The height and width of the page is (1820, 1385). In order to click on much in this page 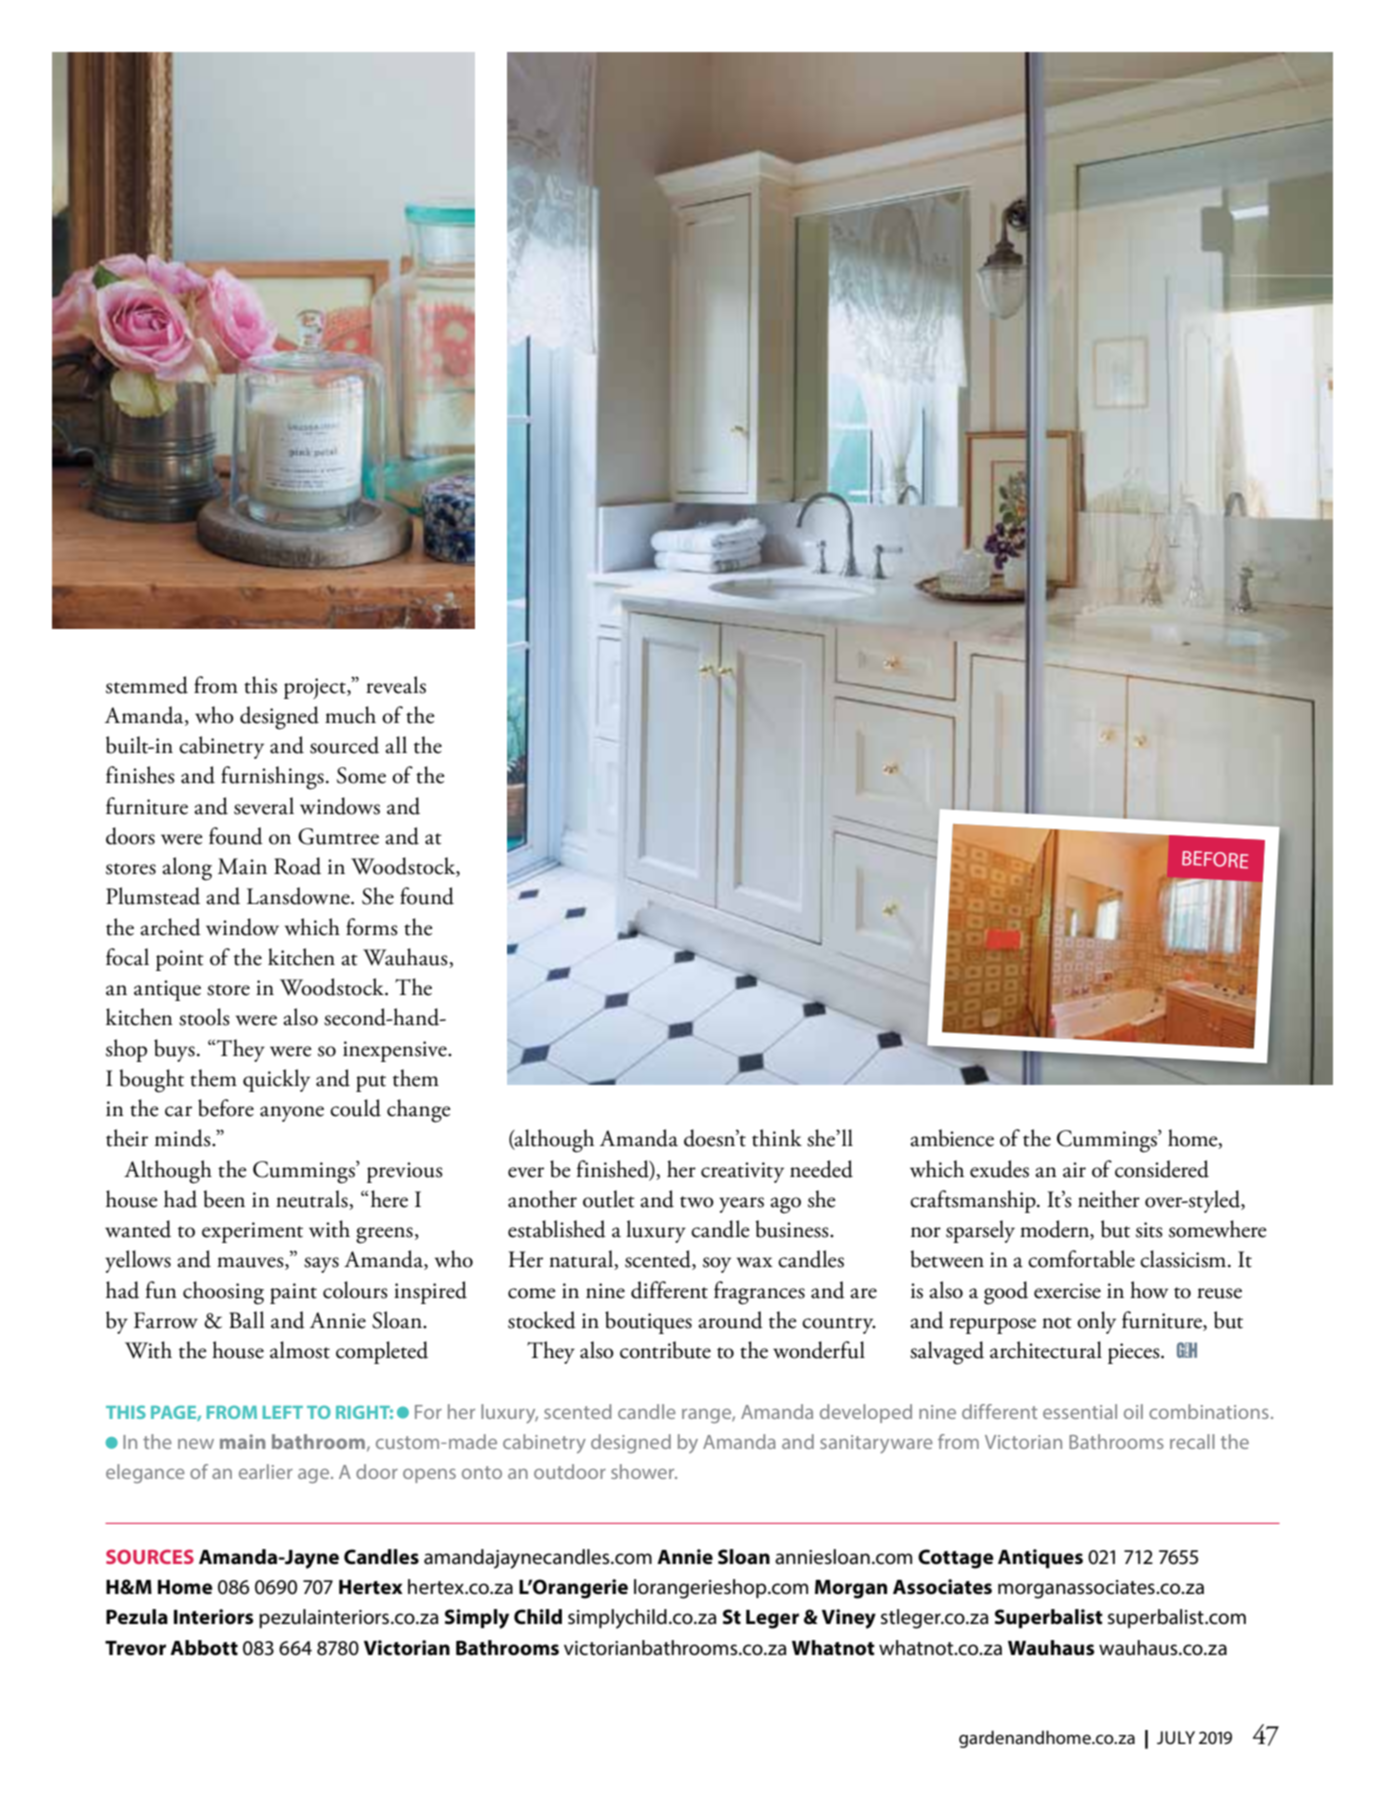, I will do `click(350, 715)`.
